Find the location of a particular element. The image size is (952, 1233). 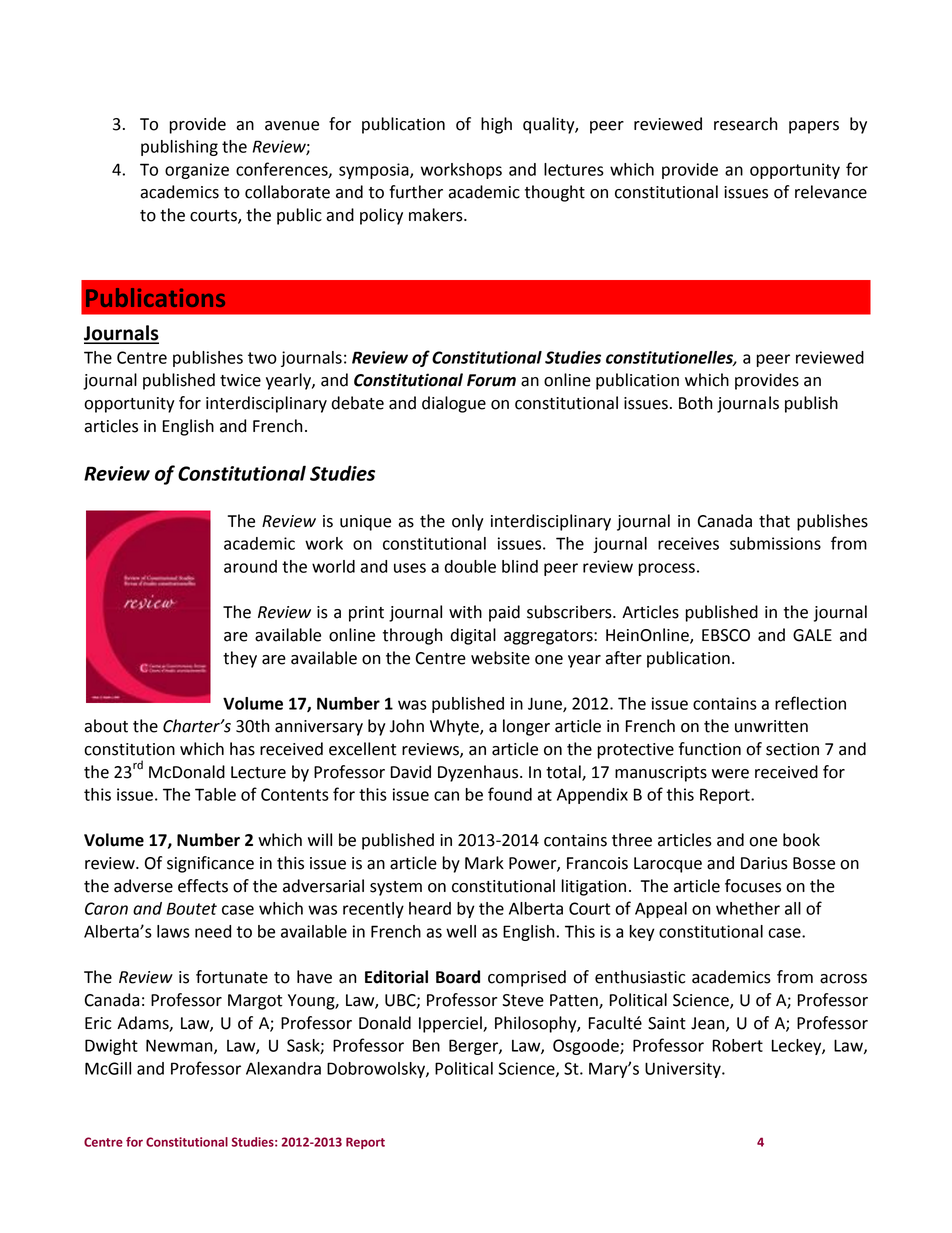

research is located at coordinates (745, 124).
